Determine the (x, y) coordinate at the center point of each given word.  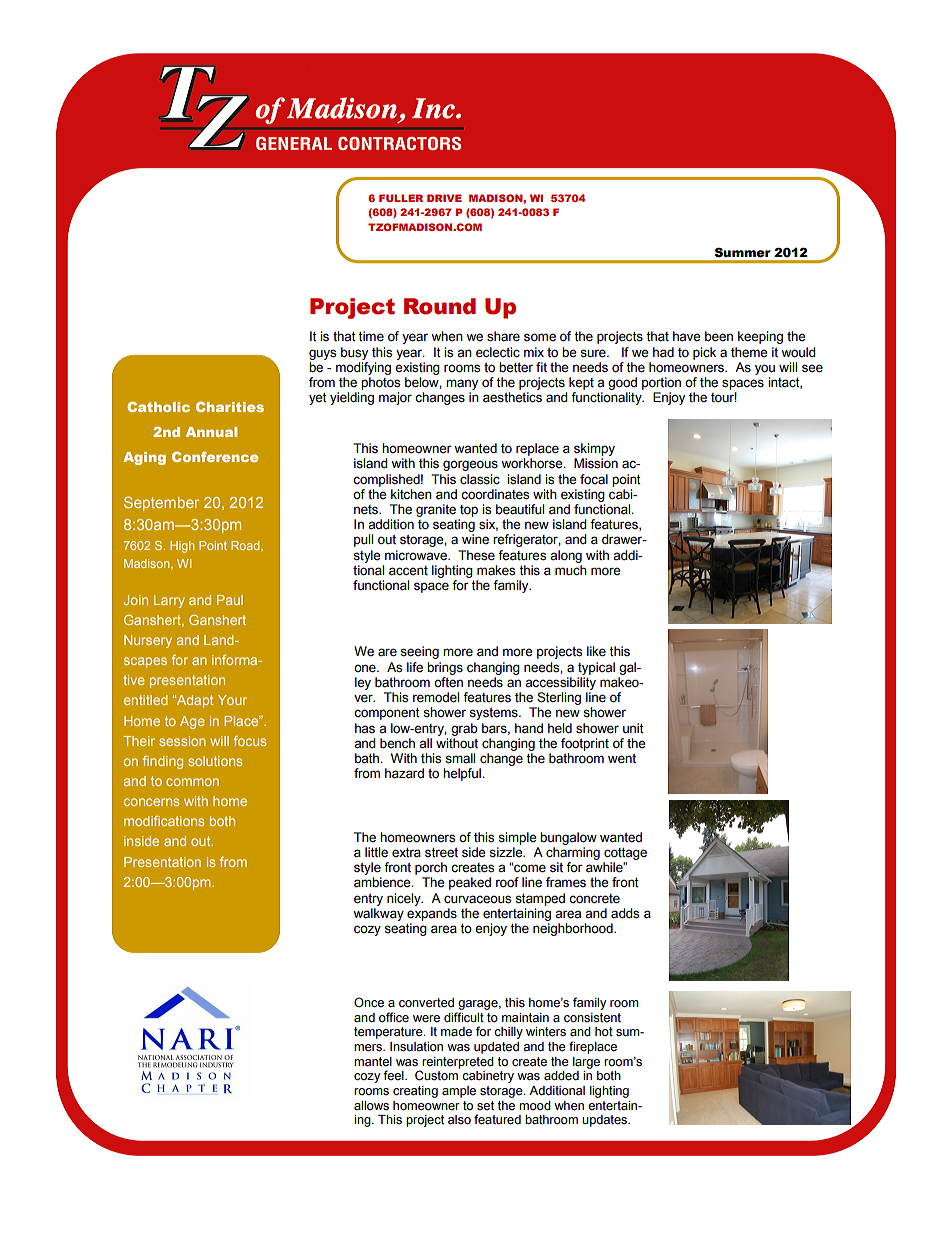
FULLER (401, 198)
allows (371, 1105)
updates (606, 1121)
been (719, 336)
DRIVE (444, 198)
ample (459, 1092)
